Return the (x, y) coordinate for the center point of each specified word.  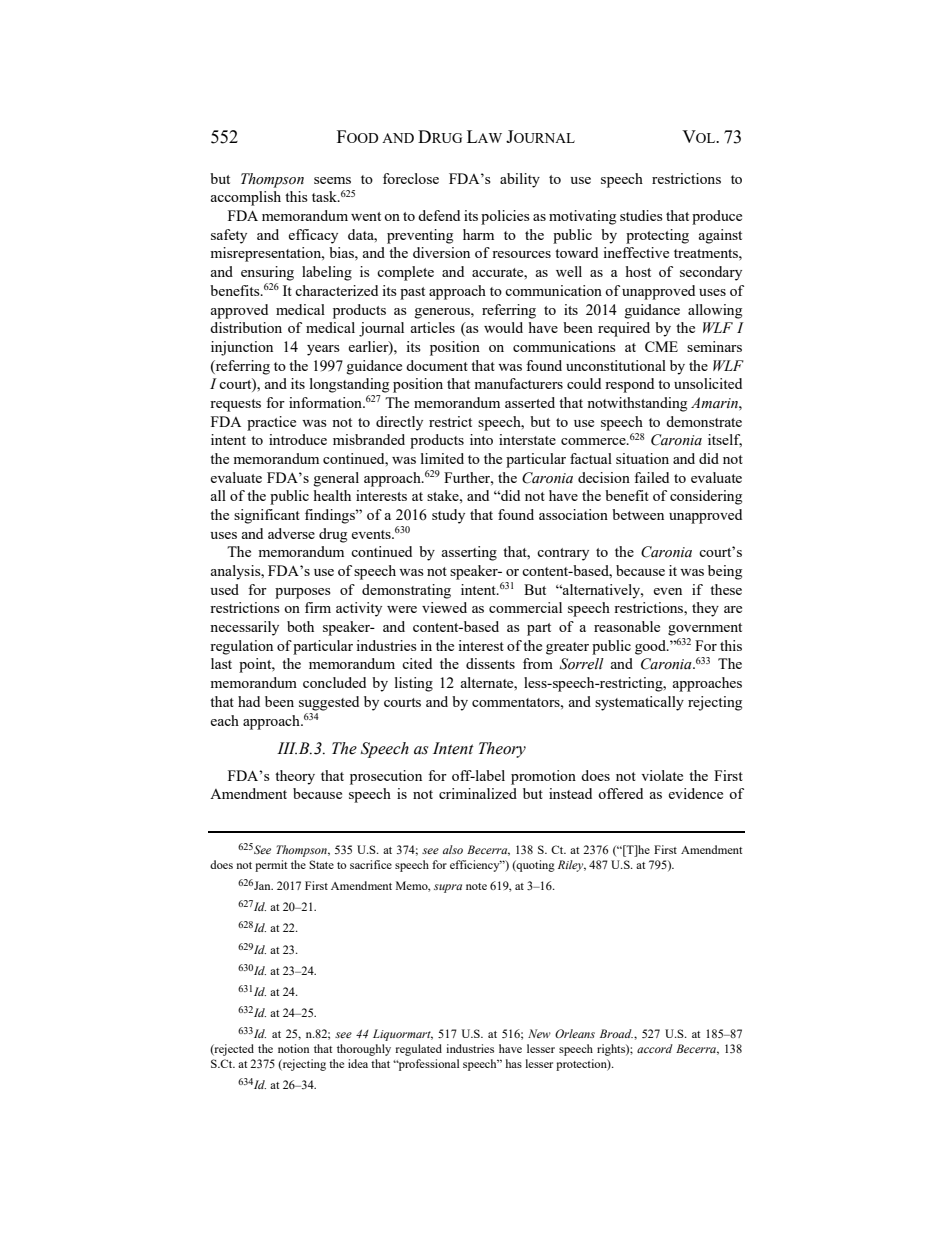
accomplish (246, 198)
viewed (444, 607)
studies (641, 215)
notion (293, 1048)
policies (505, 217)
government (705, 629)
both (300, 626)
